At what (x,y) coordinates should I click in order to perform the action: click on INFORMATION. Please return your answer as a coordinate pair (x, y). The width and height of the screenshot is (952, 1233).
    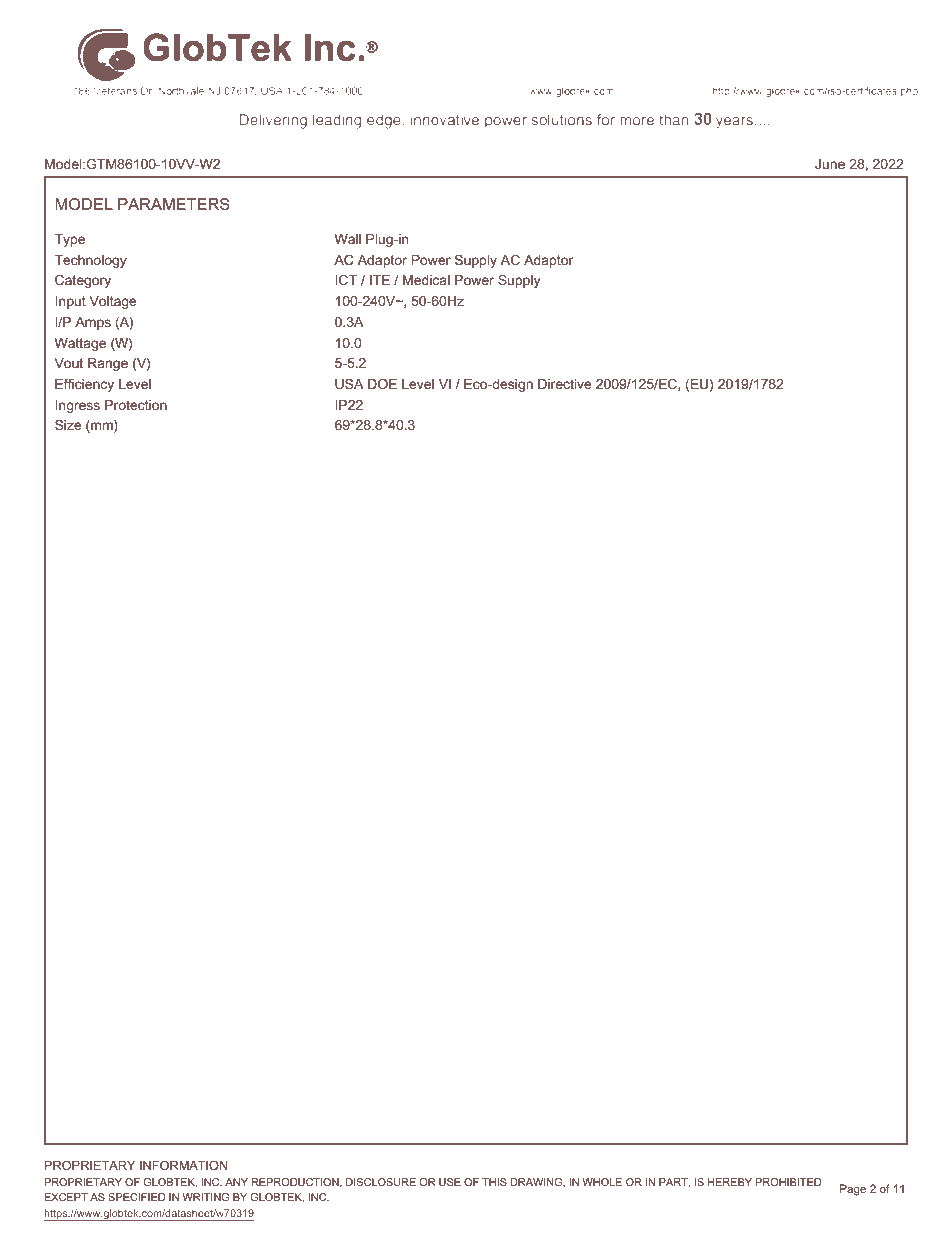
    Looking at the image, I should click on (184, 1165).
